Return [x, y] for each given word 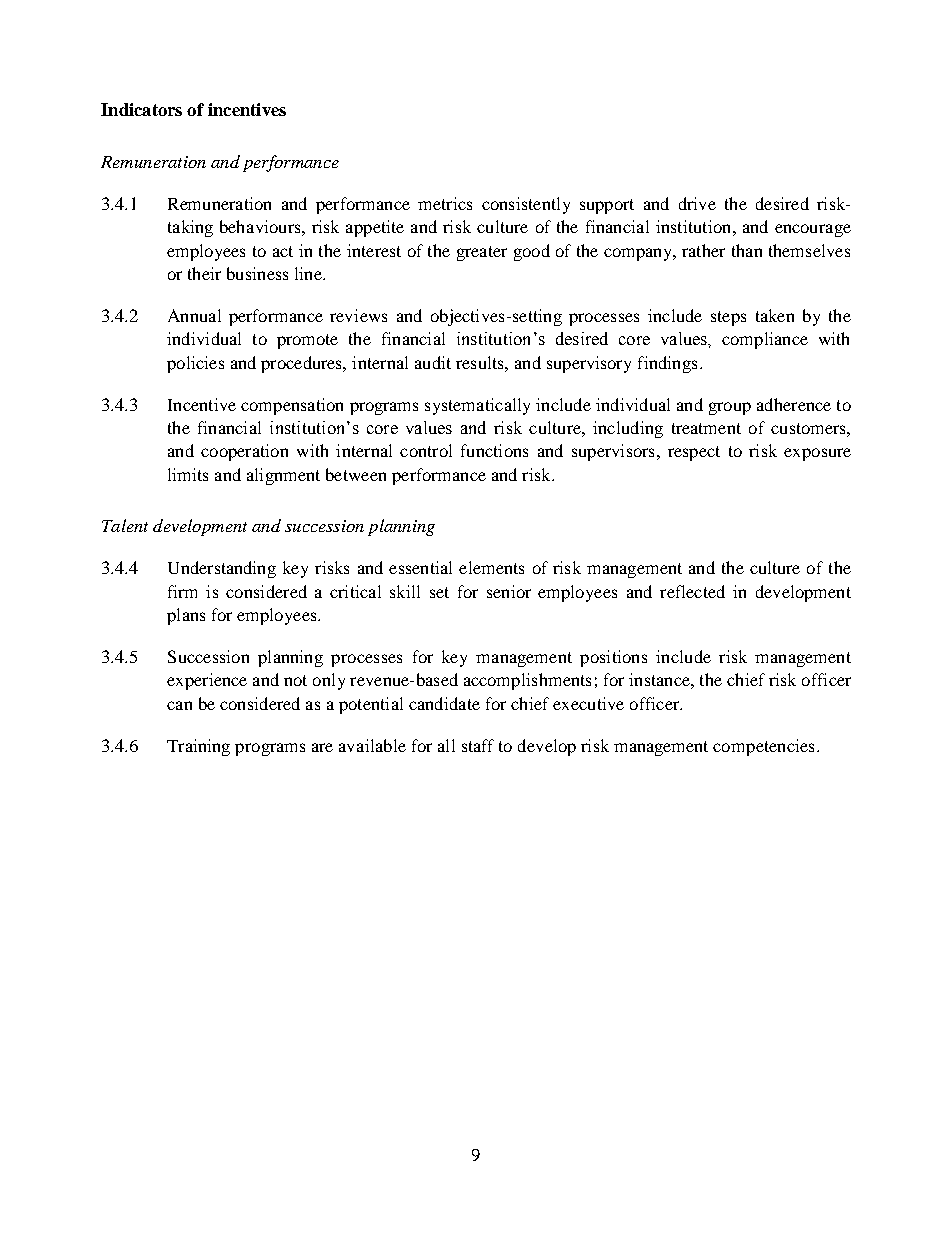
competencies [763, 747]
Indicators [141, 109]
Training [198, 747]
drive [697, 203]
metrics [445, 203]
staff [478, 745]
